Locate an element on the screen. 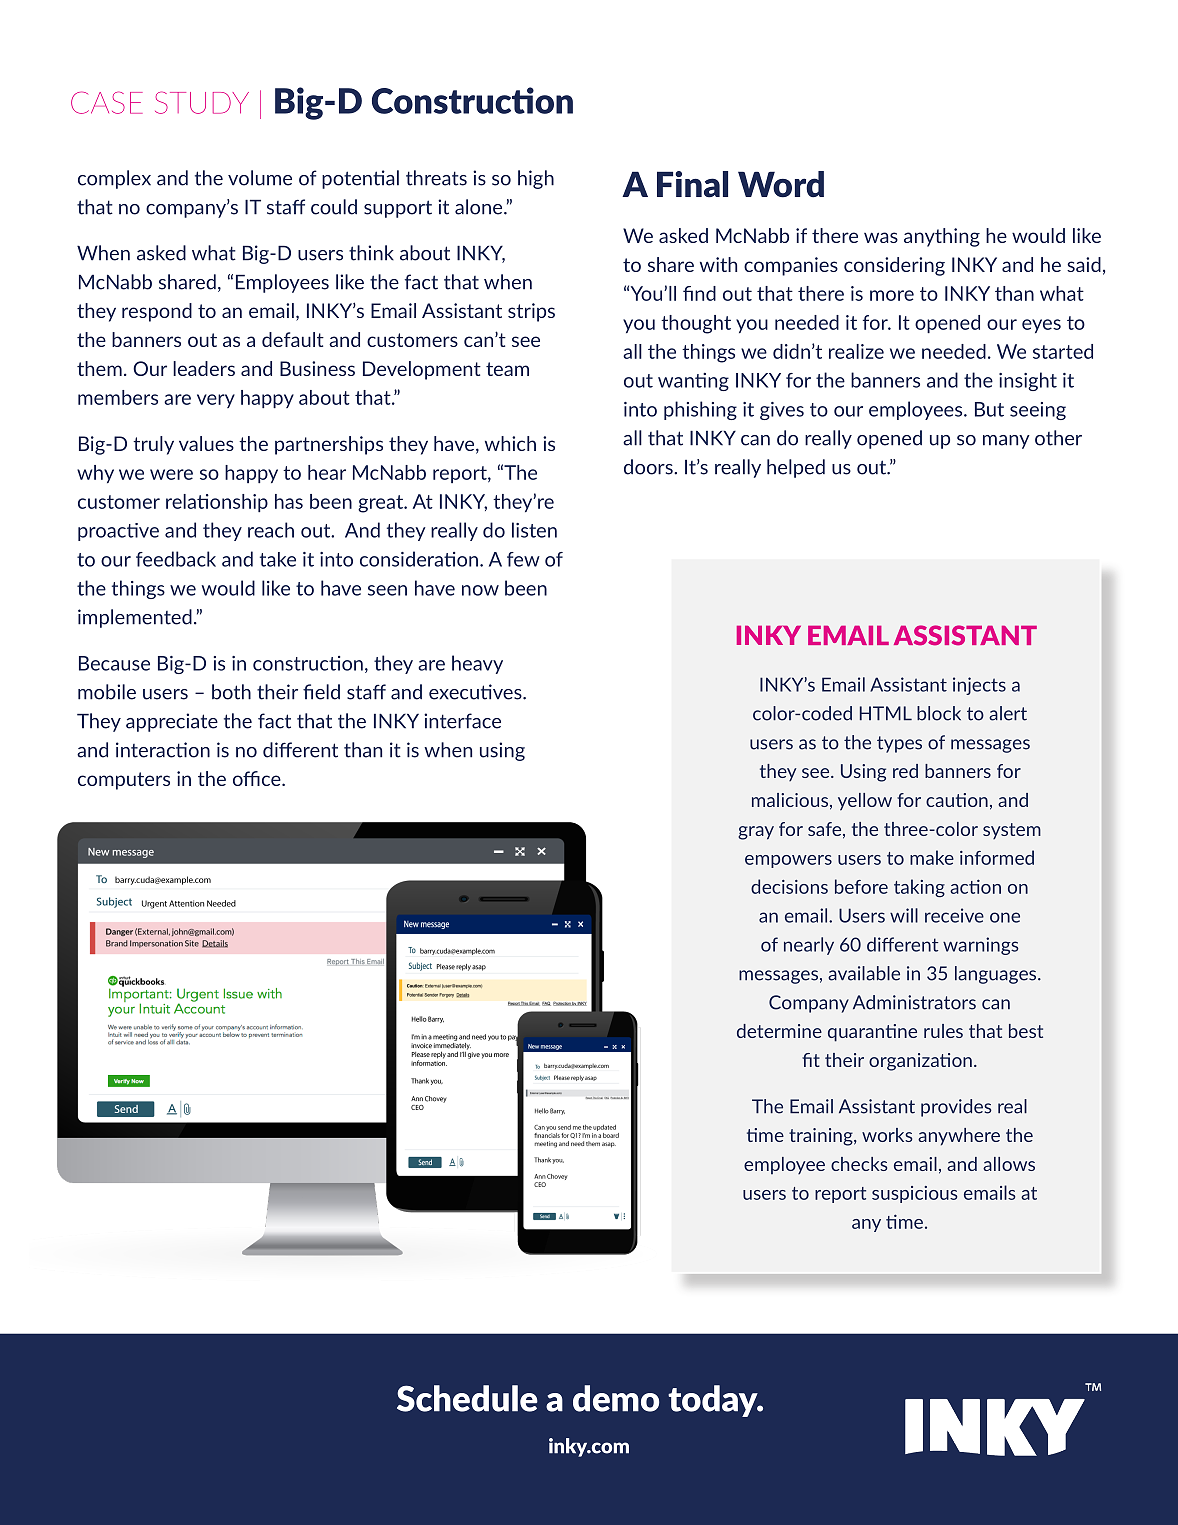  nearly is located at coordinates (809, 946).
